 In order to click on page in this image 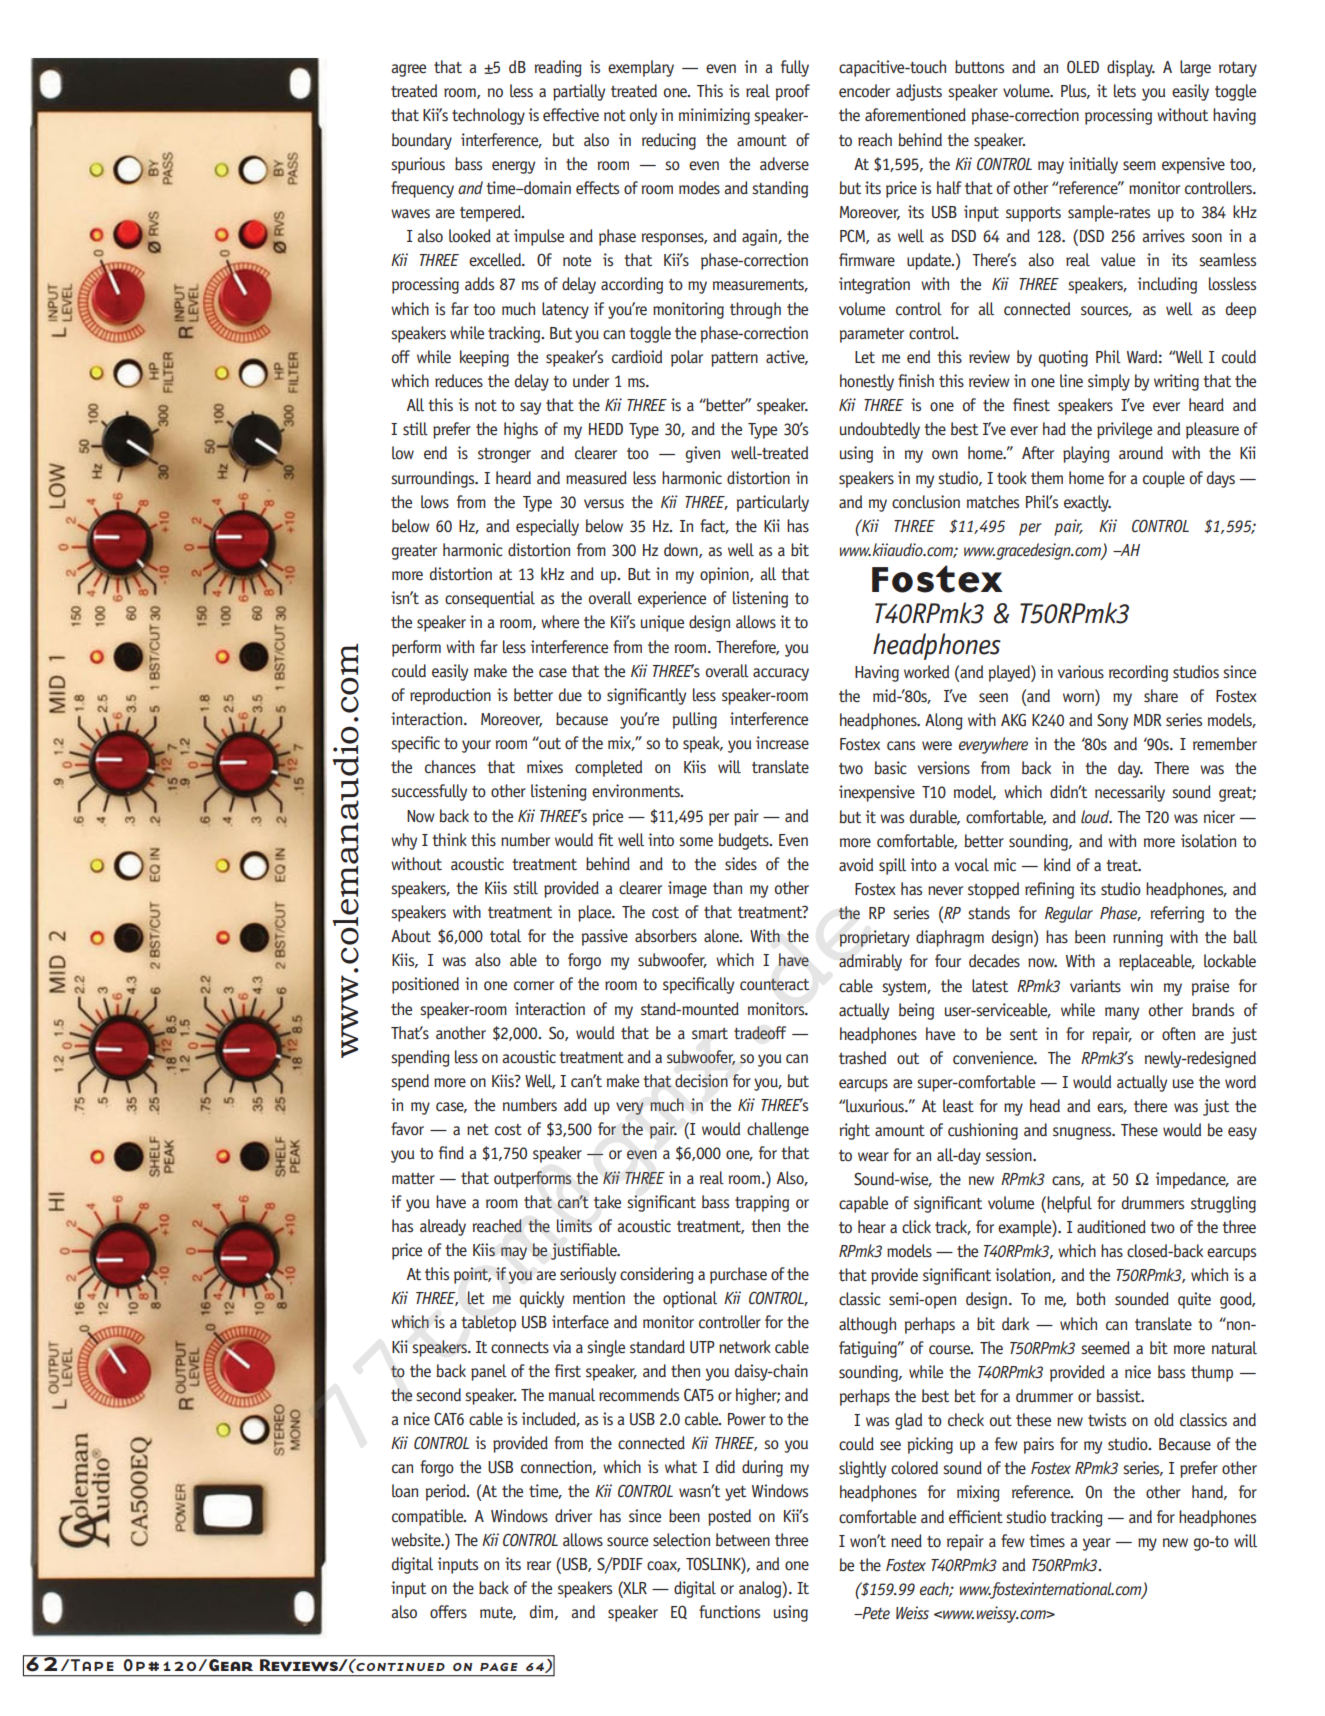, I will do `click(499, 1667)`.
